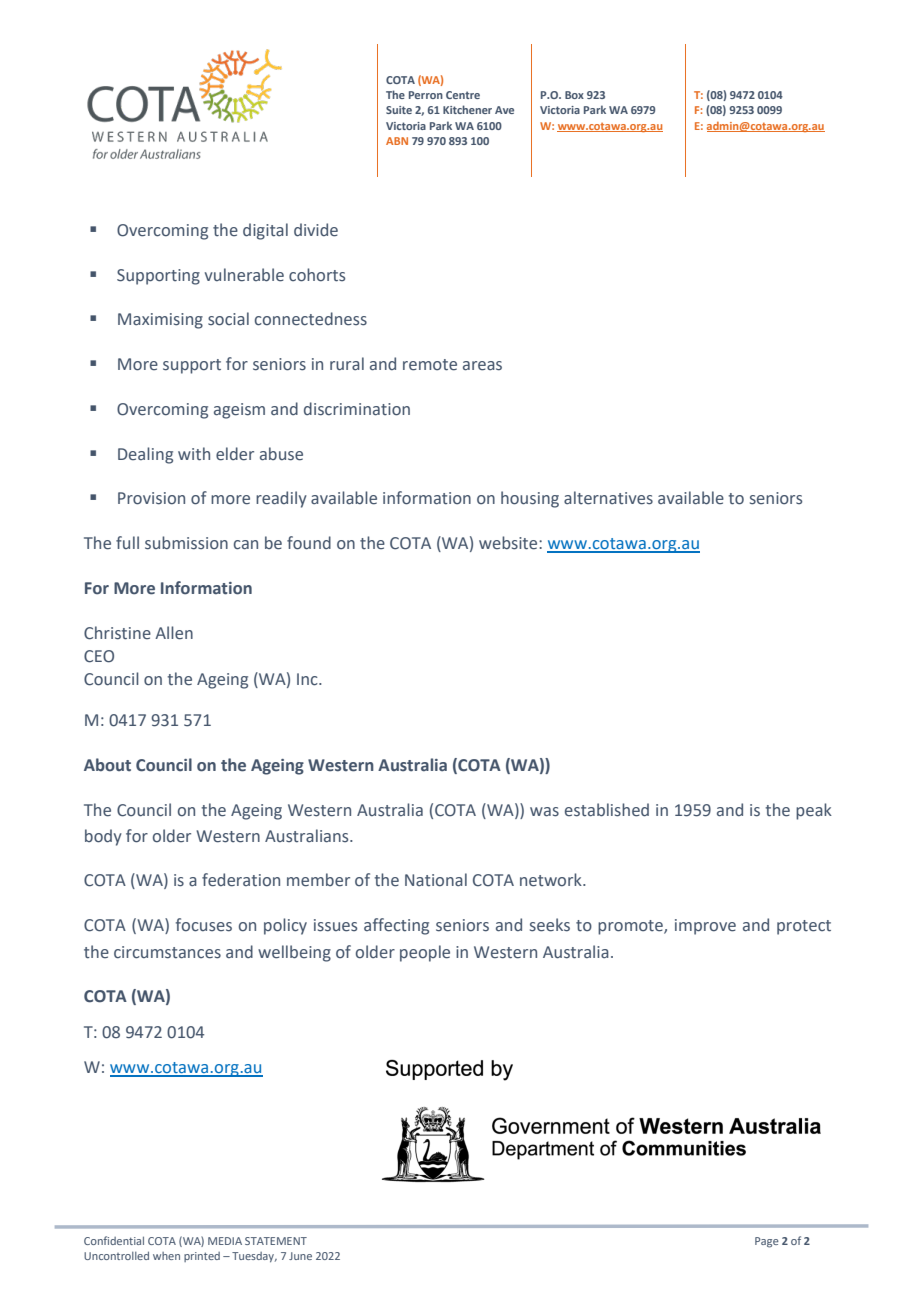 Image resolution: width=924 pixels, height=1308 pixels. What do you see at coordinates (467, 109) in the page?
I see `Kitchener` at bounding box center [467, 109].
